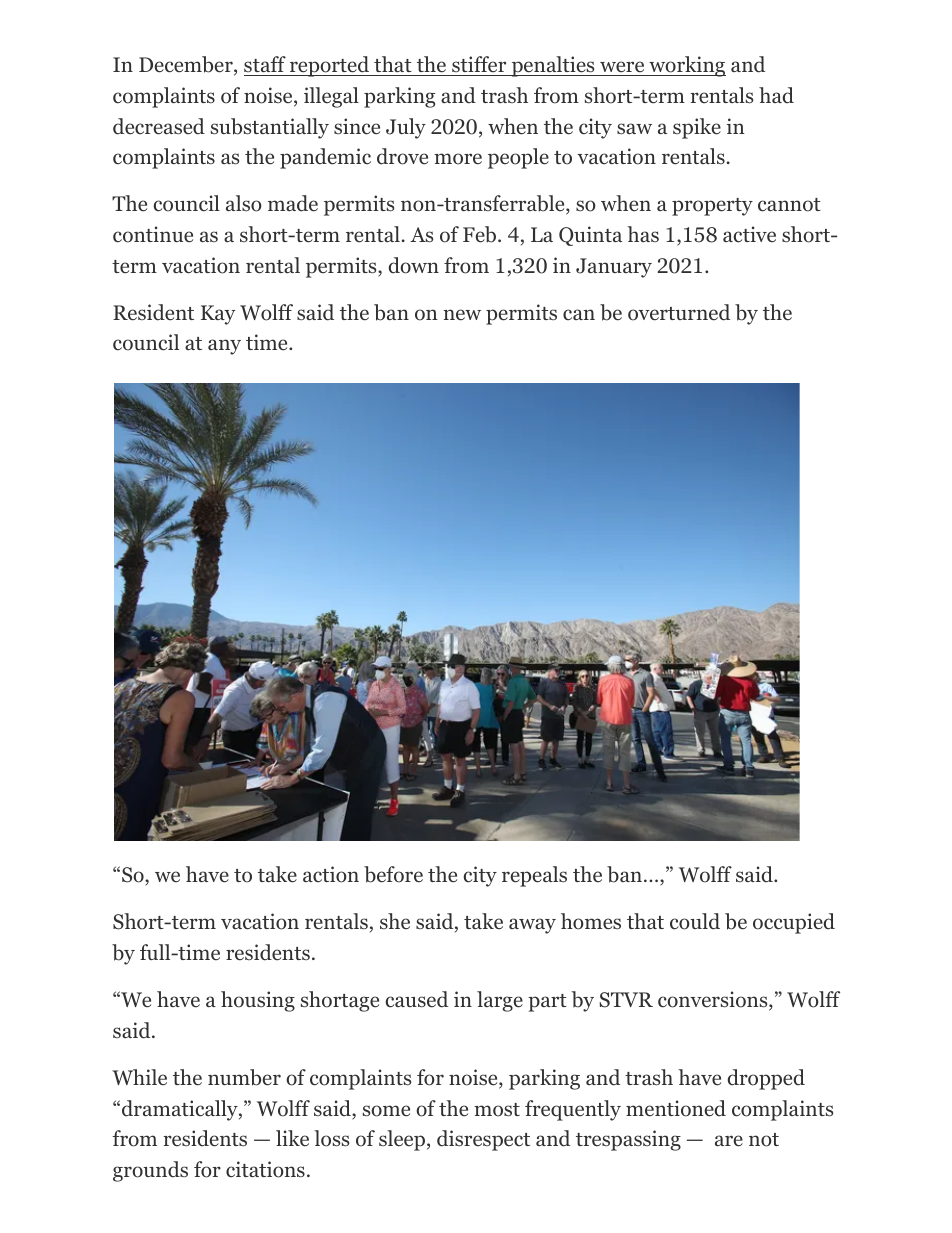  I want to click on spike, so click(697, 128).
